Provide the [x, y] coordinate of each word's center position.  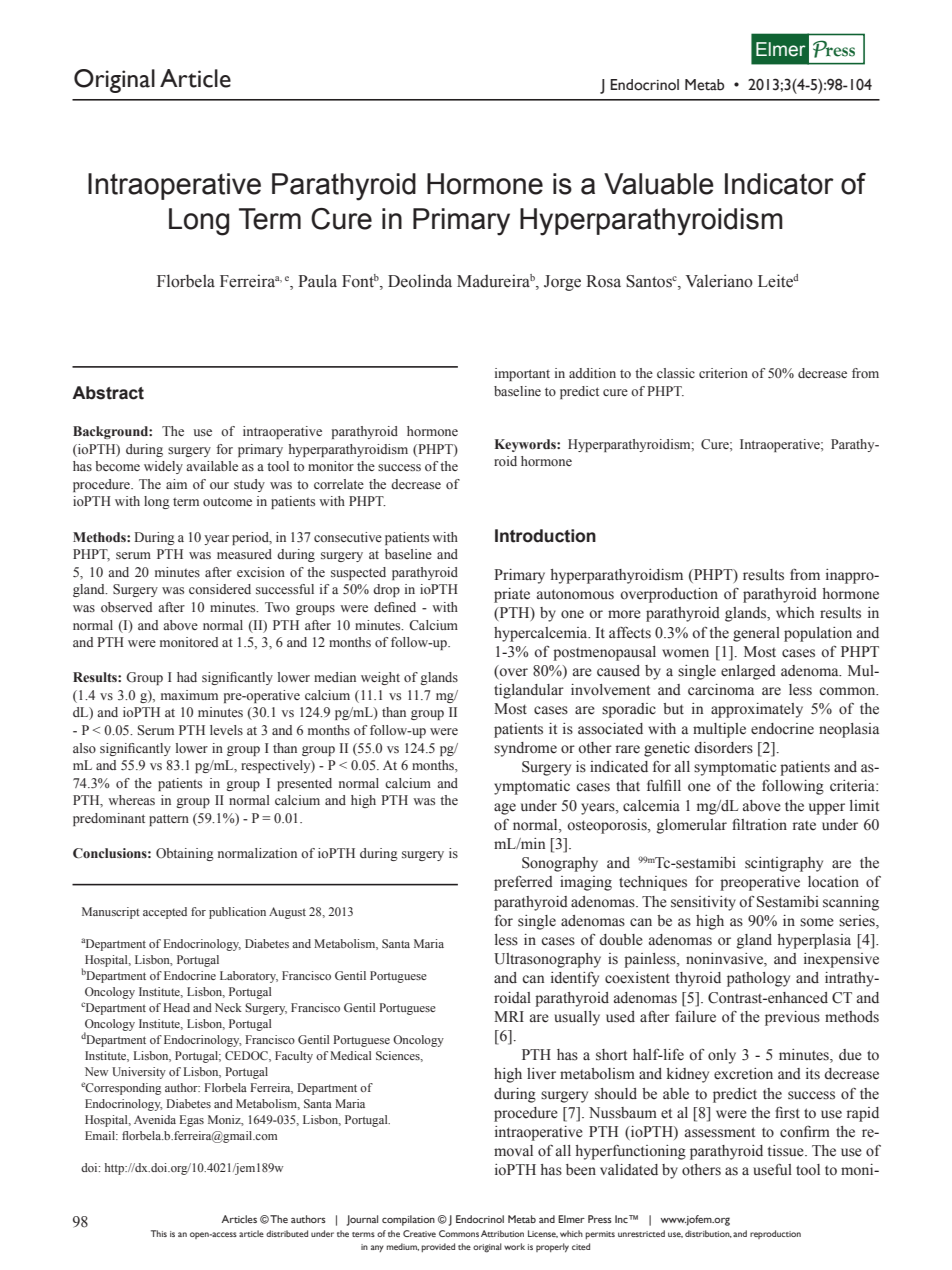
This [159, 1233]
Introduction [545, 536]
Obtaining [185, 854]
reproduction [775, 1234]
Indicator [779, 184]
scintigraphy [784, 864]
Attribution [502, 1233]
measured [244, 554]
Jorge [562, 283]
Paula [317, 280]
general [756, 634]
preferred [523, 883]
